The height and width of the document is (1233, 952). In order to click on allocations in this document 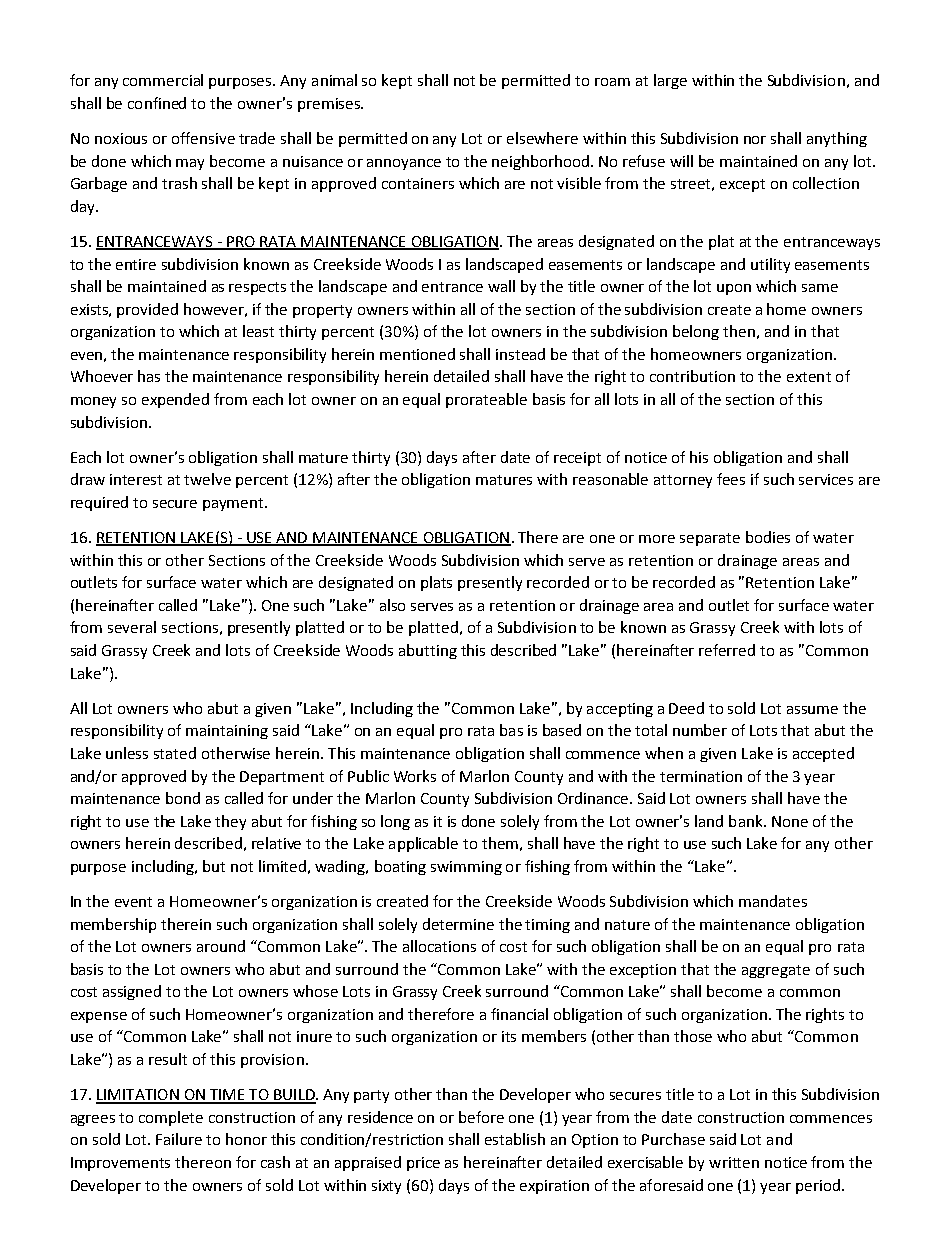, I will do `click(439, 946)`.
